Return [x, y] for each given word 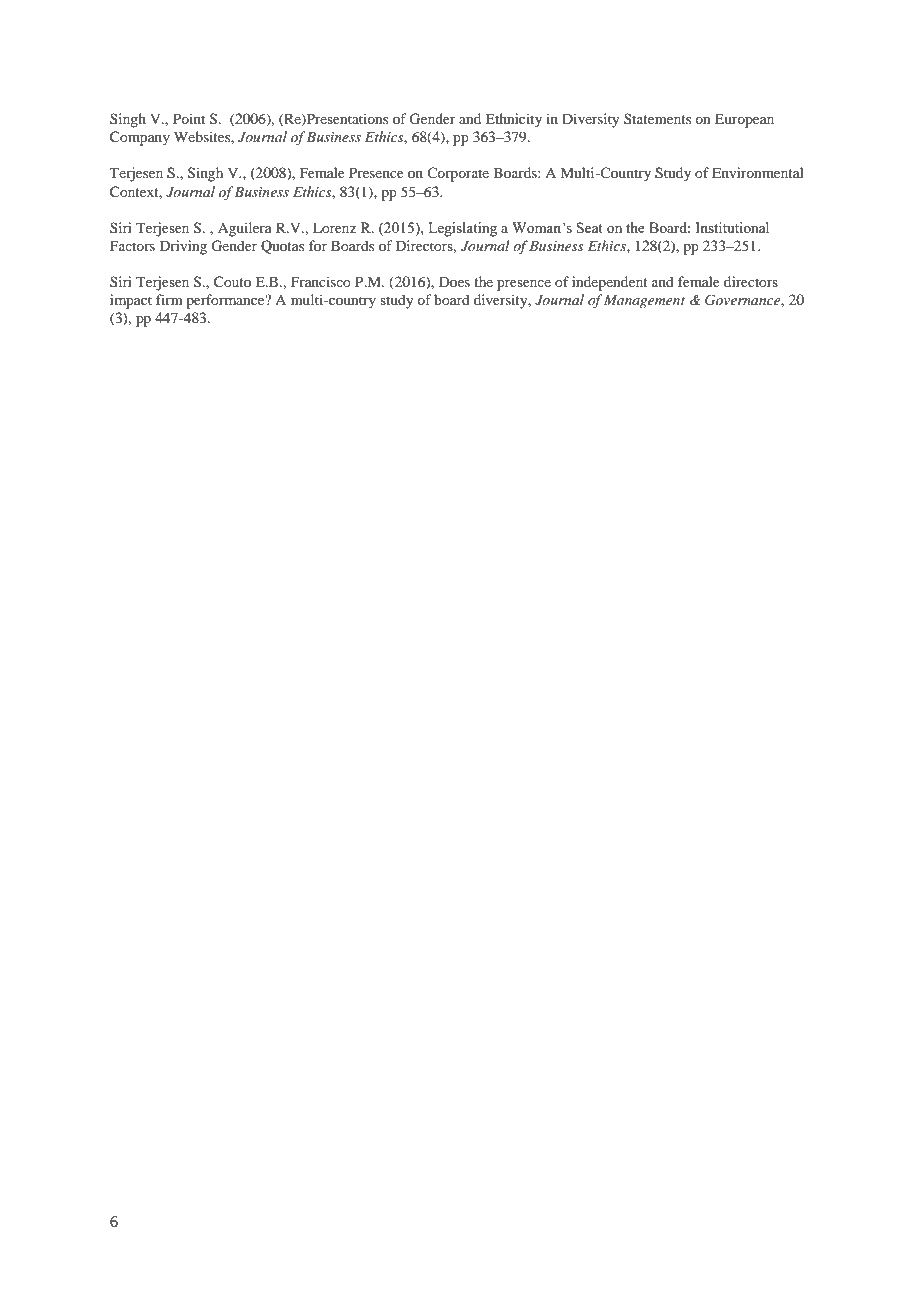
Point [189, 118]
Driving [183, 247]
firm [169, 299]
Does [454, 281]
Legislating [462, 229]
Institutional [732, 227]
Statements [657, 118]
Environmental [758, 172]
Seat [590, 227]
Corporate [458, 174]
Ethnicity [513, 120]
